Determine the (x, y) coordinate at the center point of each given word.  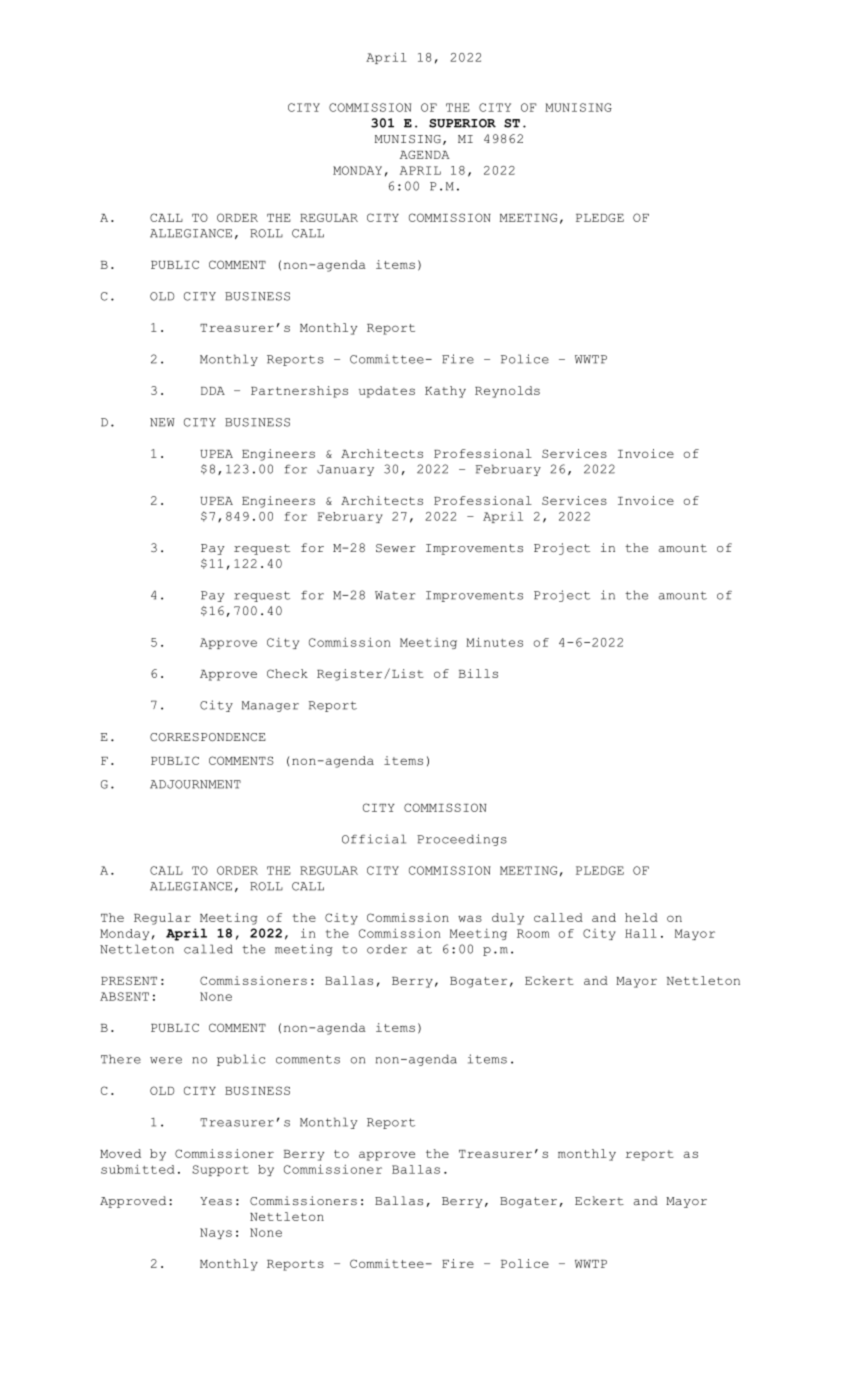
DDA (213, 391)
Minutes (494, 642)
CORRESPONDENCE (208, 737)
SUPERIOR (462, 123)
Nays (216, 1233)
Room (533, 933)
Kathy (445, 392)
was (470, 918)
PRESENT (129, 980)
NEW (162, 422)
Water (395, 595)
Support (220, 1170)
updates (387, 392)
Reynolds (507, 392)
